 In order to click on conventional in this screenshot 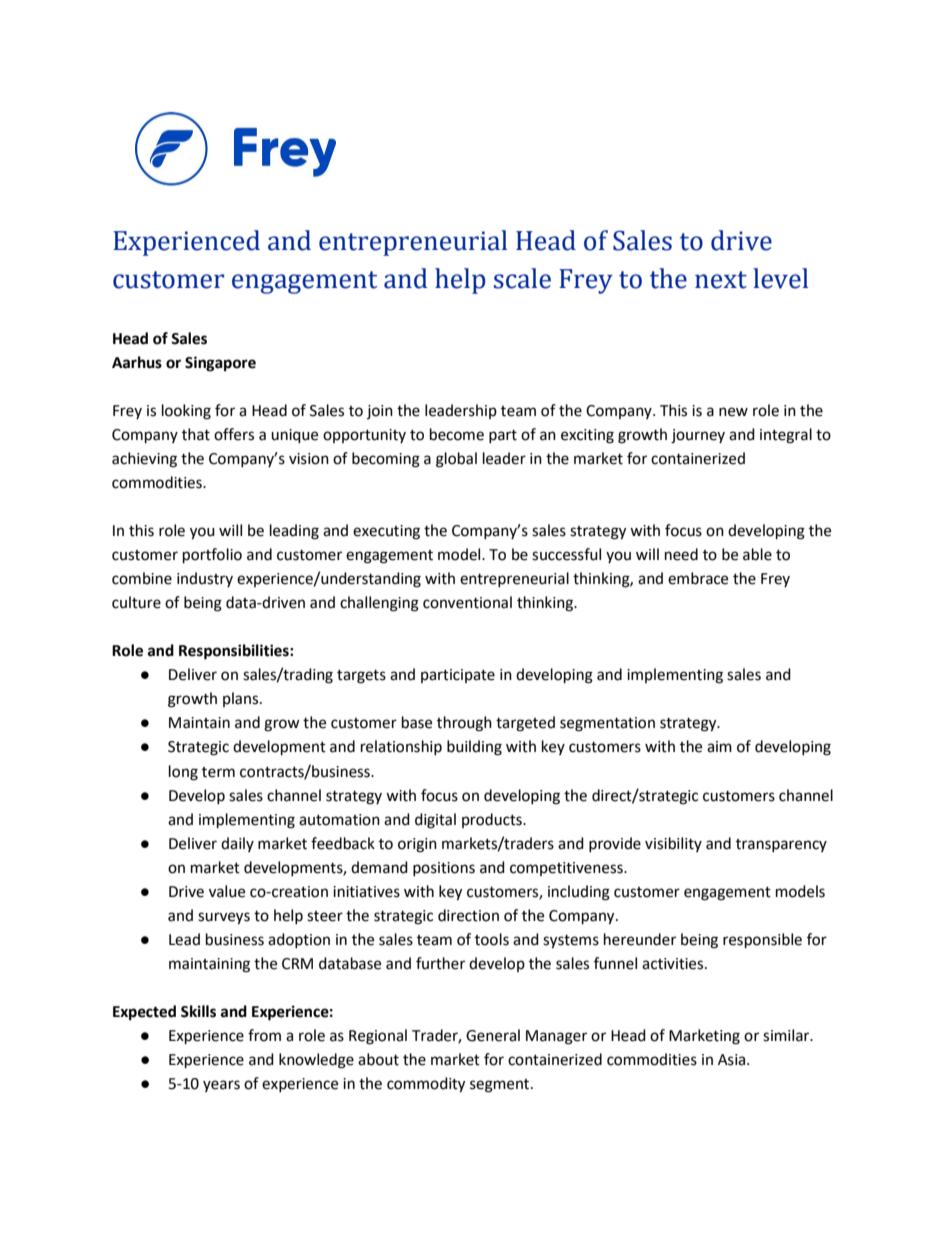, I will do `click(467, 602)`.
